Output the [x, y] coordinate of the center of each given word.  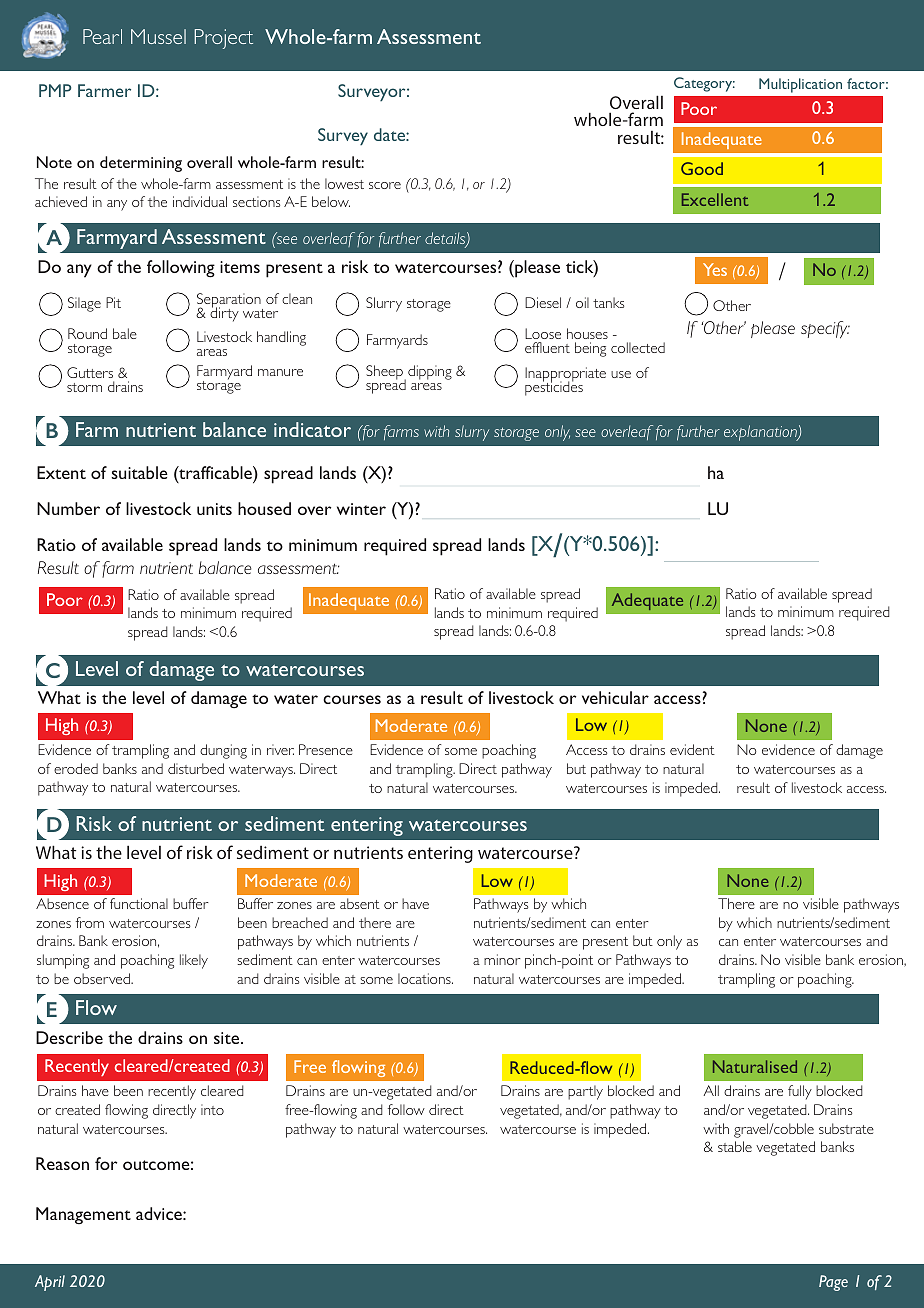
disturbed [196, 768]
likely [194, 961]
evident [692, 749]
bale [125, 333]
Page [833, 1283]
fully [800, 1092]
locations [425, 978]
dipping [430, 372]
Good [702, 168]
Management [83, 1215]
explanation [761, 433]
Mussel [158, 36]
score [385, 185]
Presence [326, 749]
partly [585, 1092]
